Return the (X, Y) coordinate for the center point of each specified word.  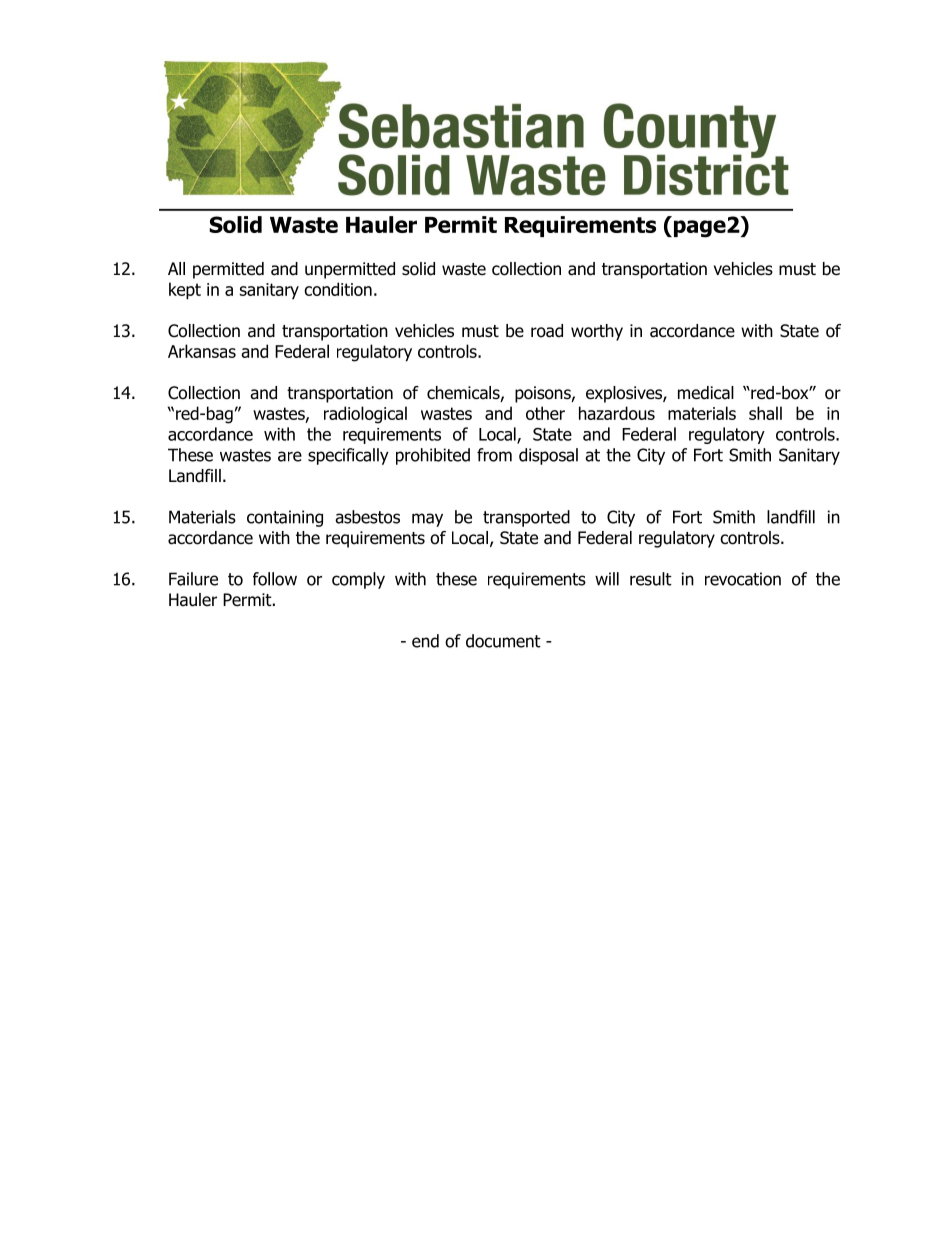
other (545, 413)
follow (275, 579)
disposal (548, 456)
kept (185, 291)
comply (358, 580)
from (494, 455)
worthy (597, 332)
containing (285, 518)
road (547, 331)
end (425, 641)
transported (526, 518)
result (651, 579)
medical (706, 393)
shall (765, 413)
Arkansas (202, 351)
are (290, 456)
